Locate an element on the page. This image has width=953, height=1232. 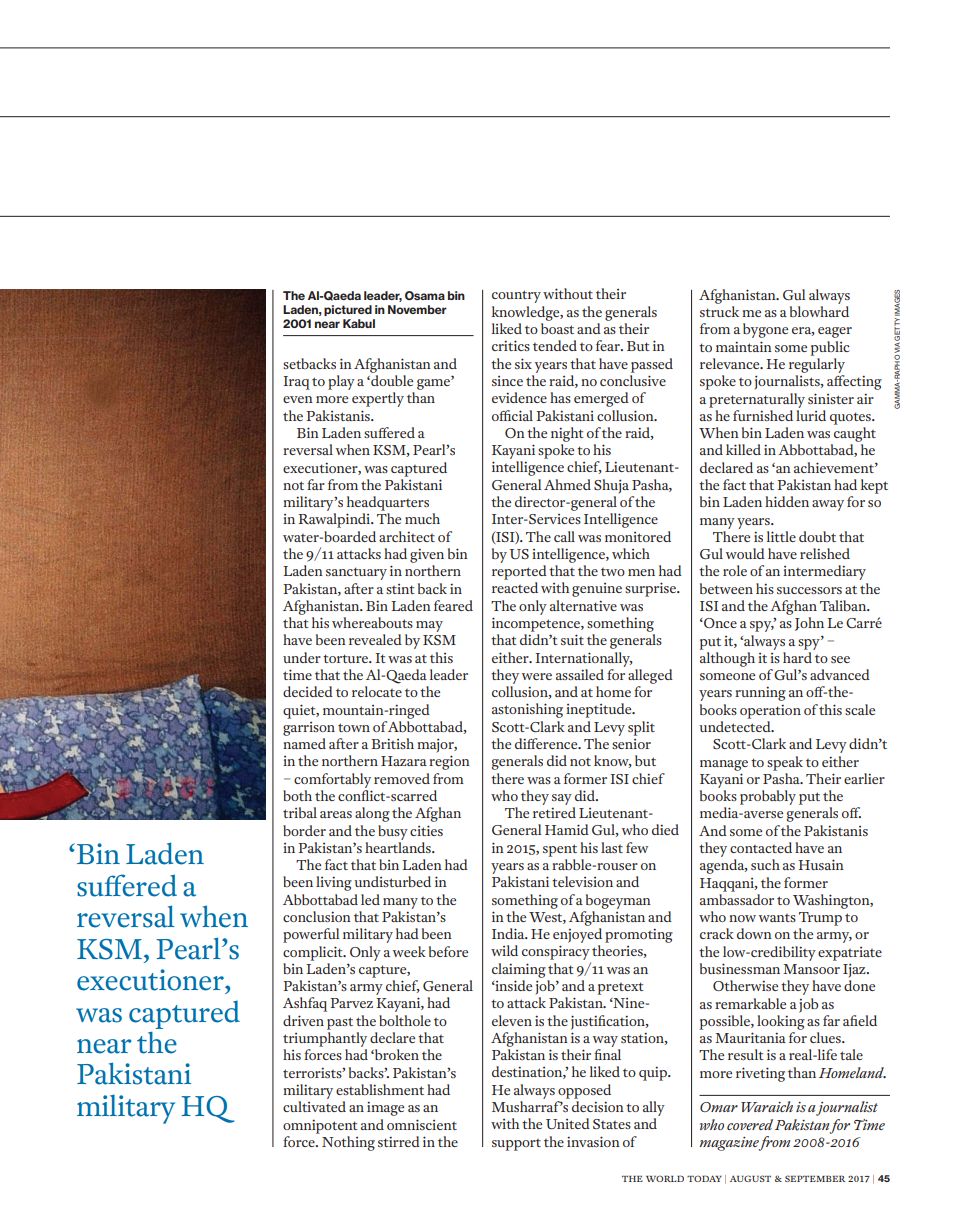
Kabul is located at coordinates (359, 323).
